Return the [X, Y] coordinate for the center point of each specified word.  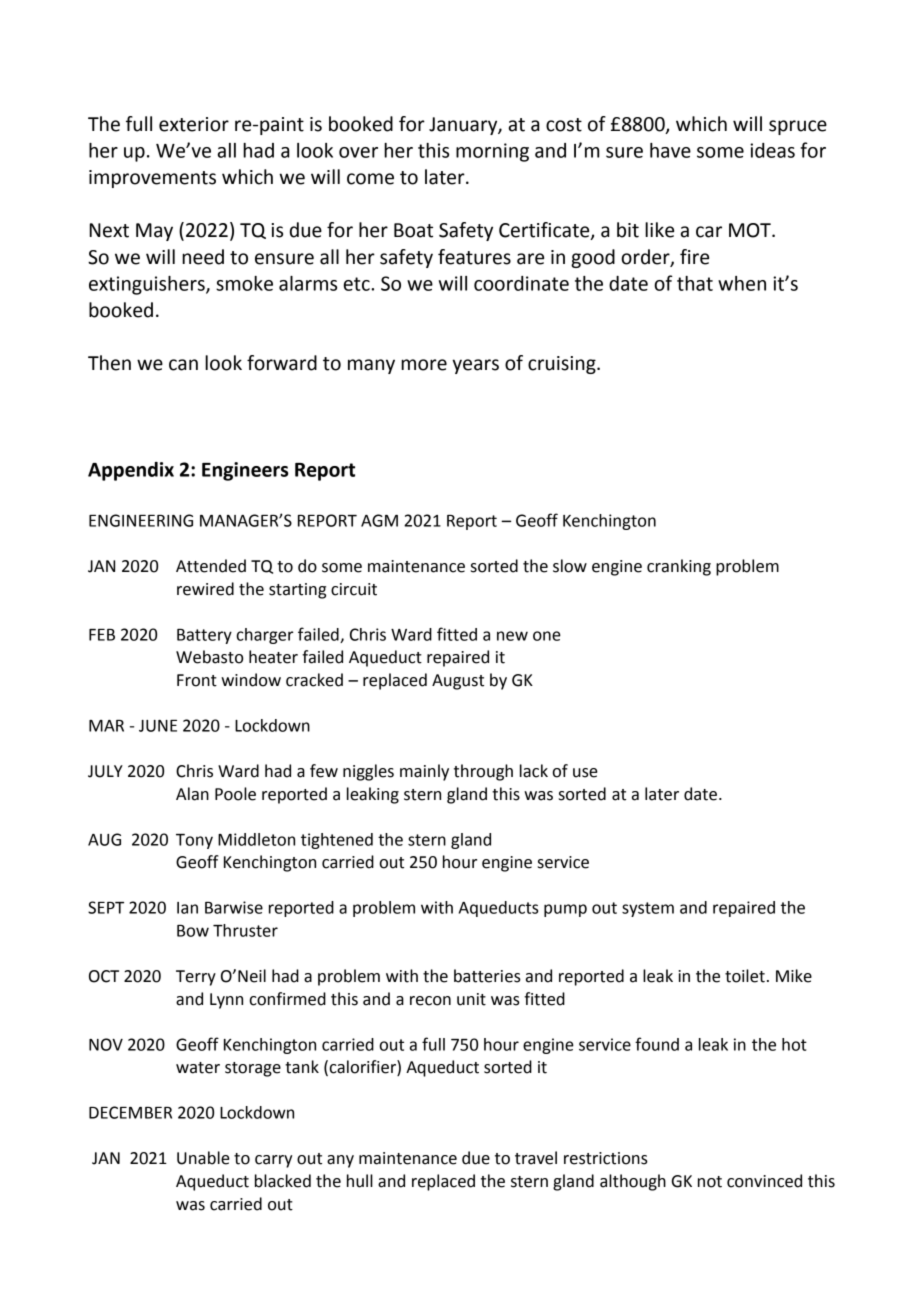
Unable [203, 1158]
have [670, 150]
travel [536, 1158]
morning [492, 152]
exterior [194, 124]
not [710, 1182]
